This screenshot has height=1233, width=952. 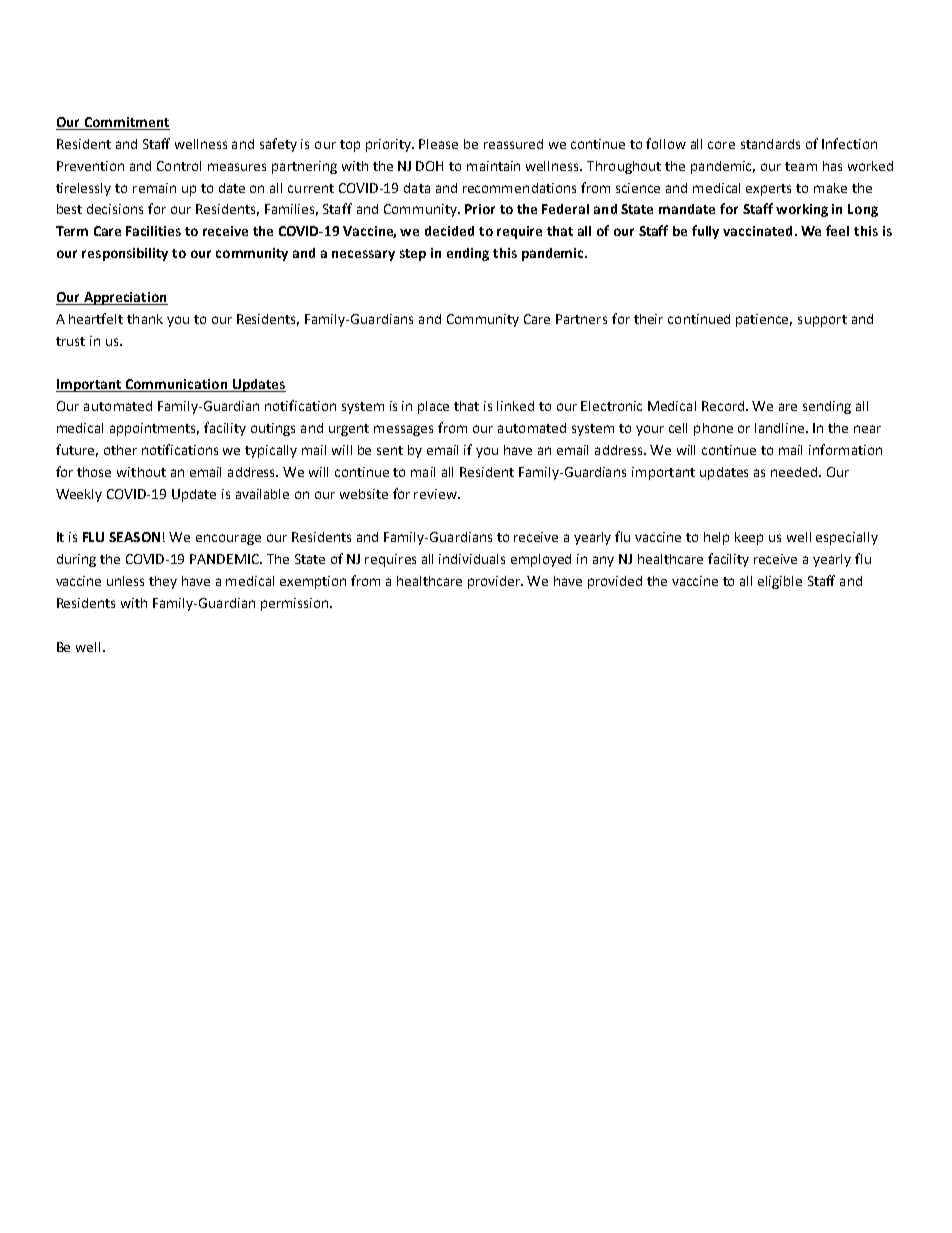 I want to click on responsibility, so click(x=125, y=254).
